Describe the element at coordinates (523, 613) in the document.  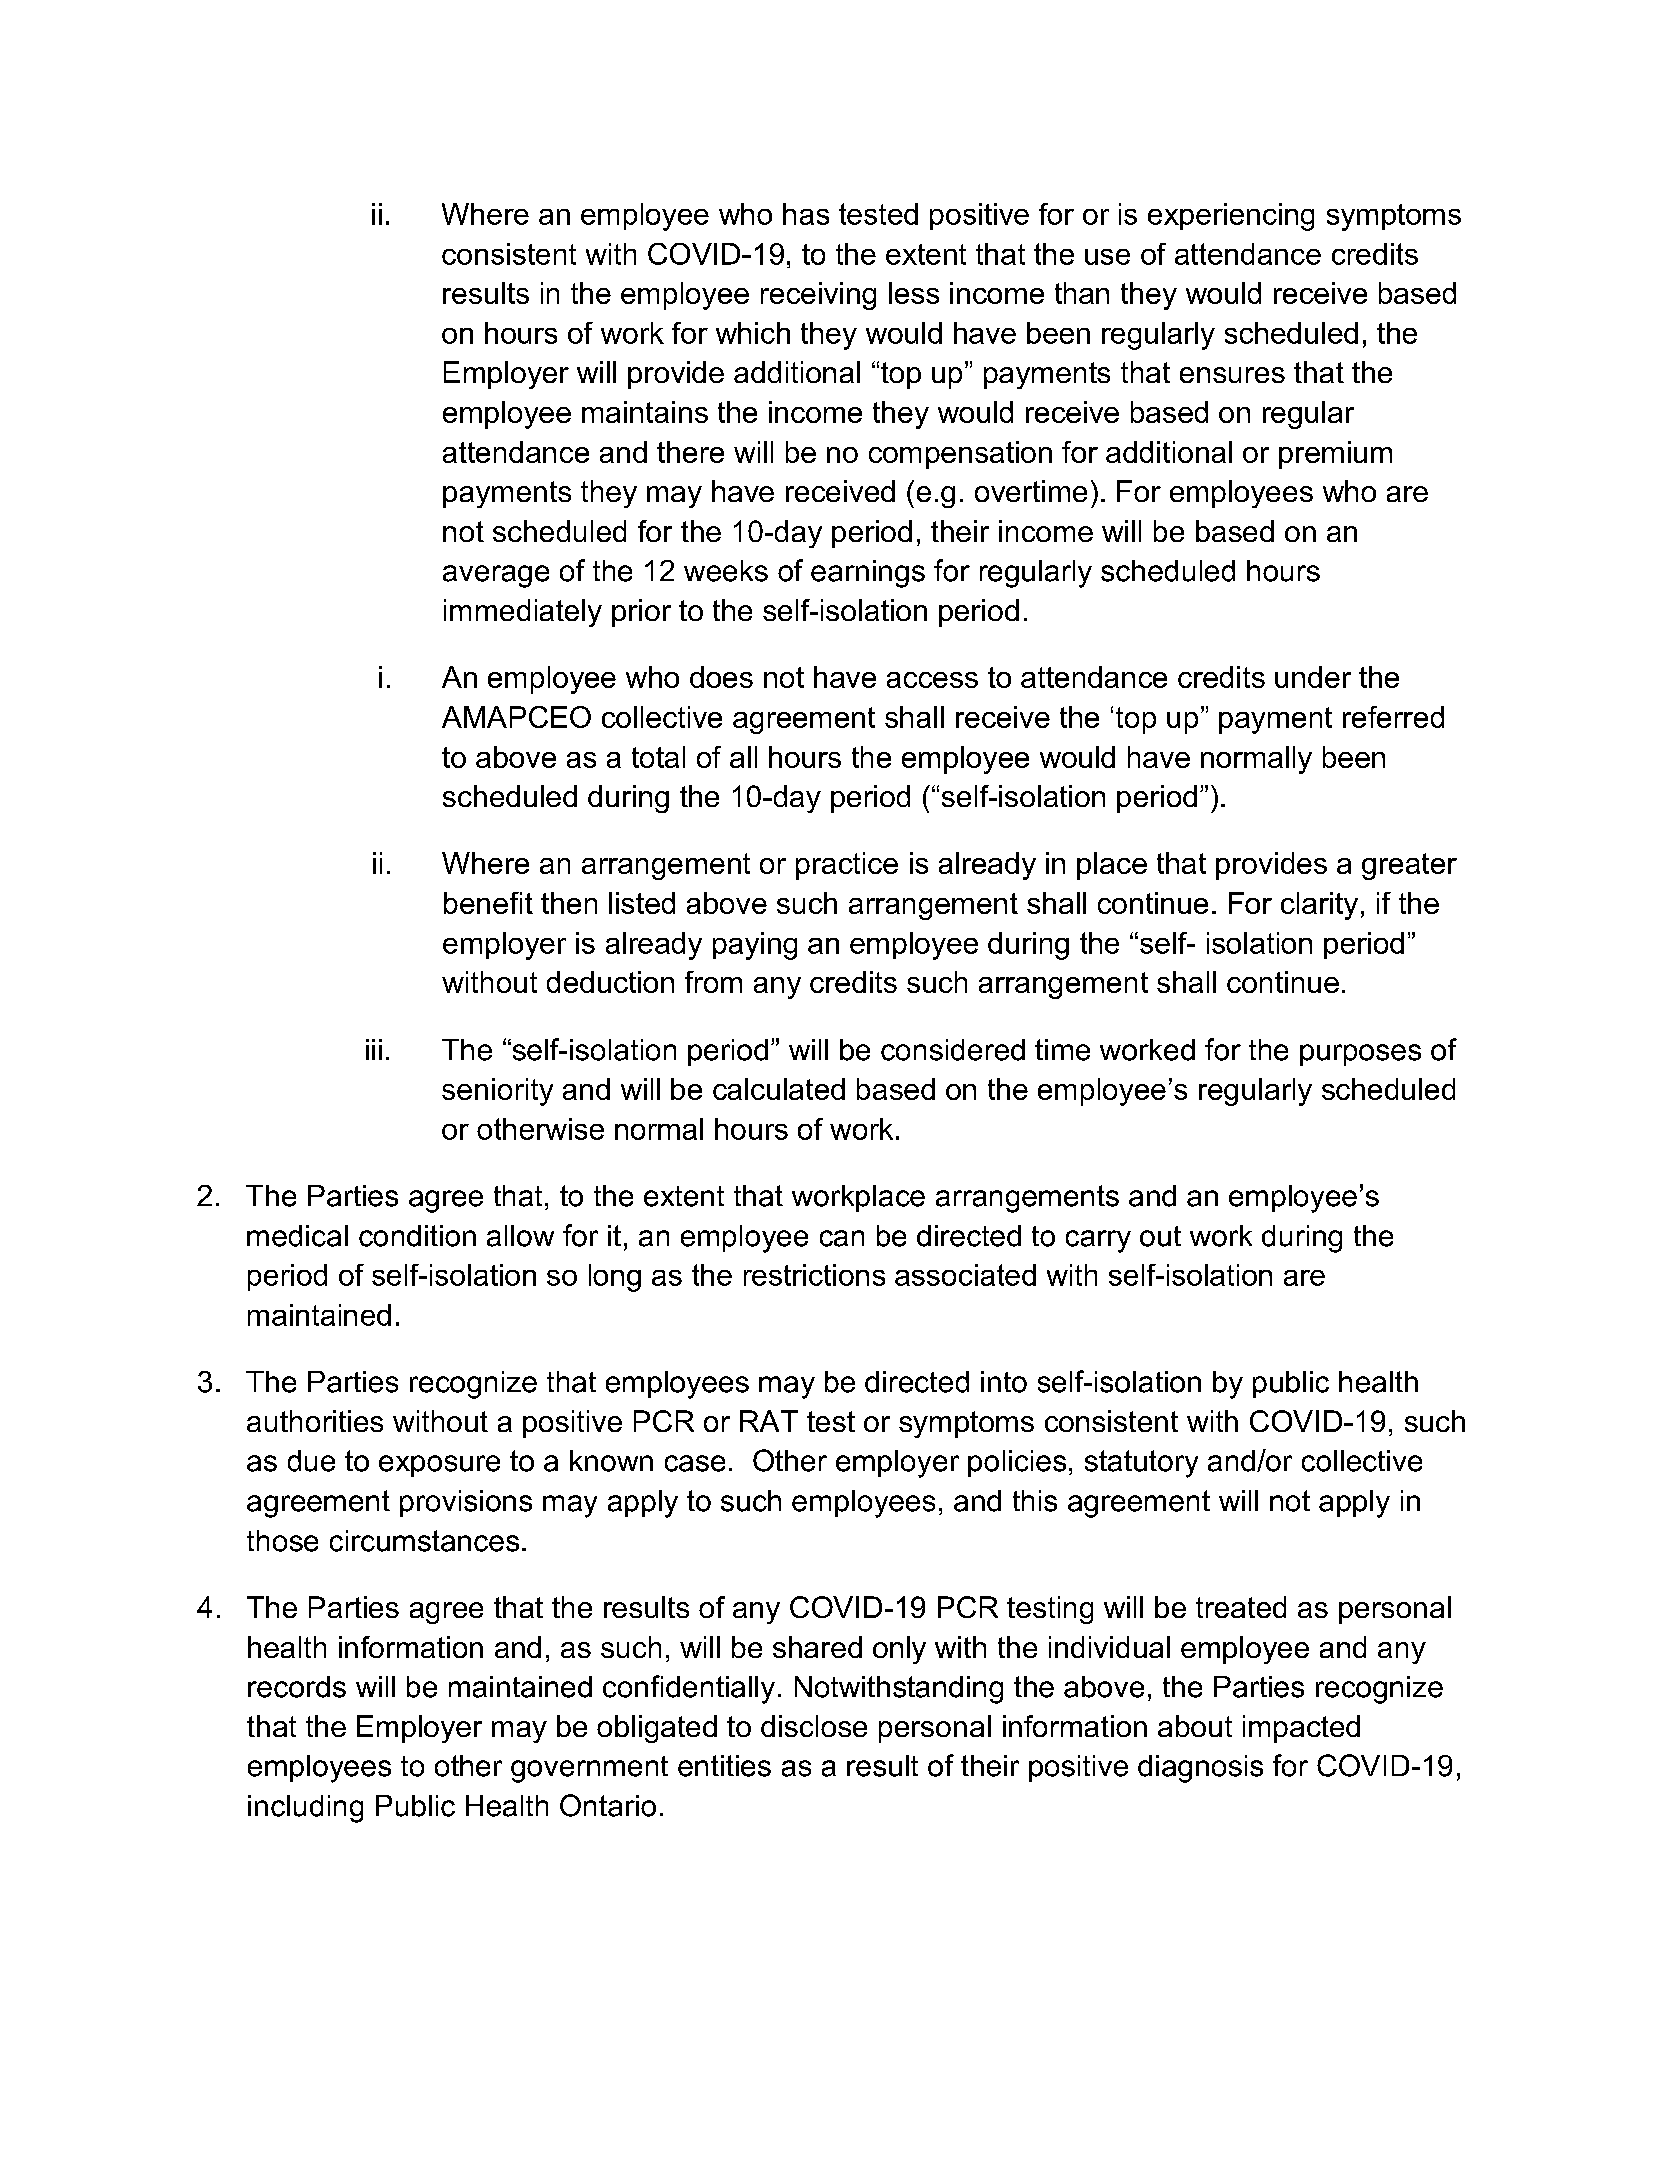
I see `immediately` at that location.
